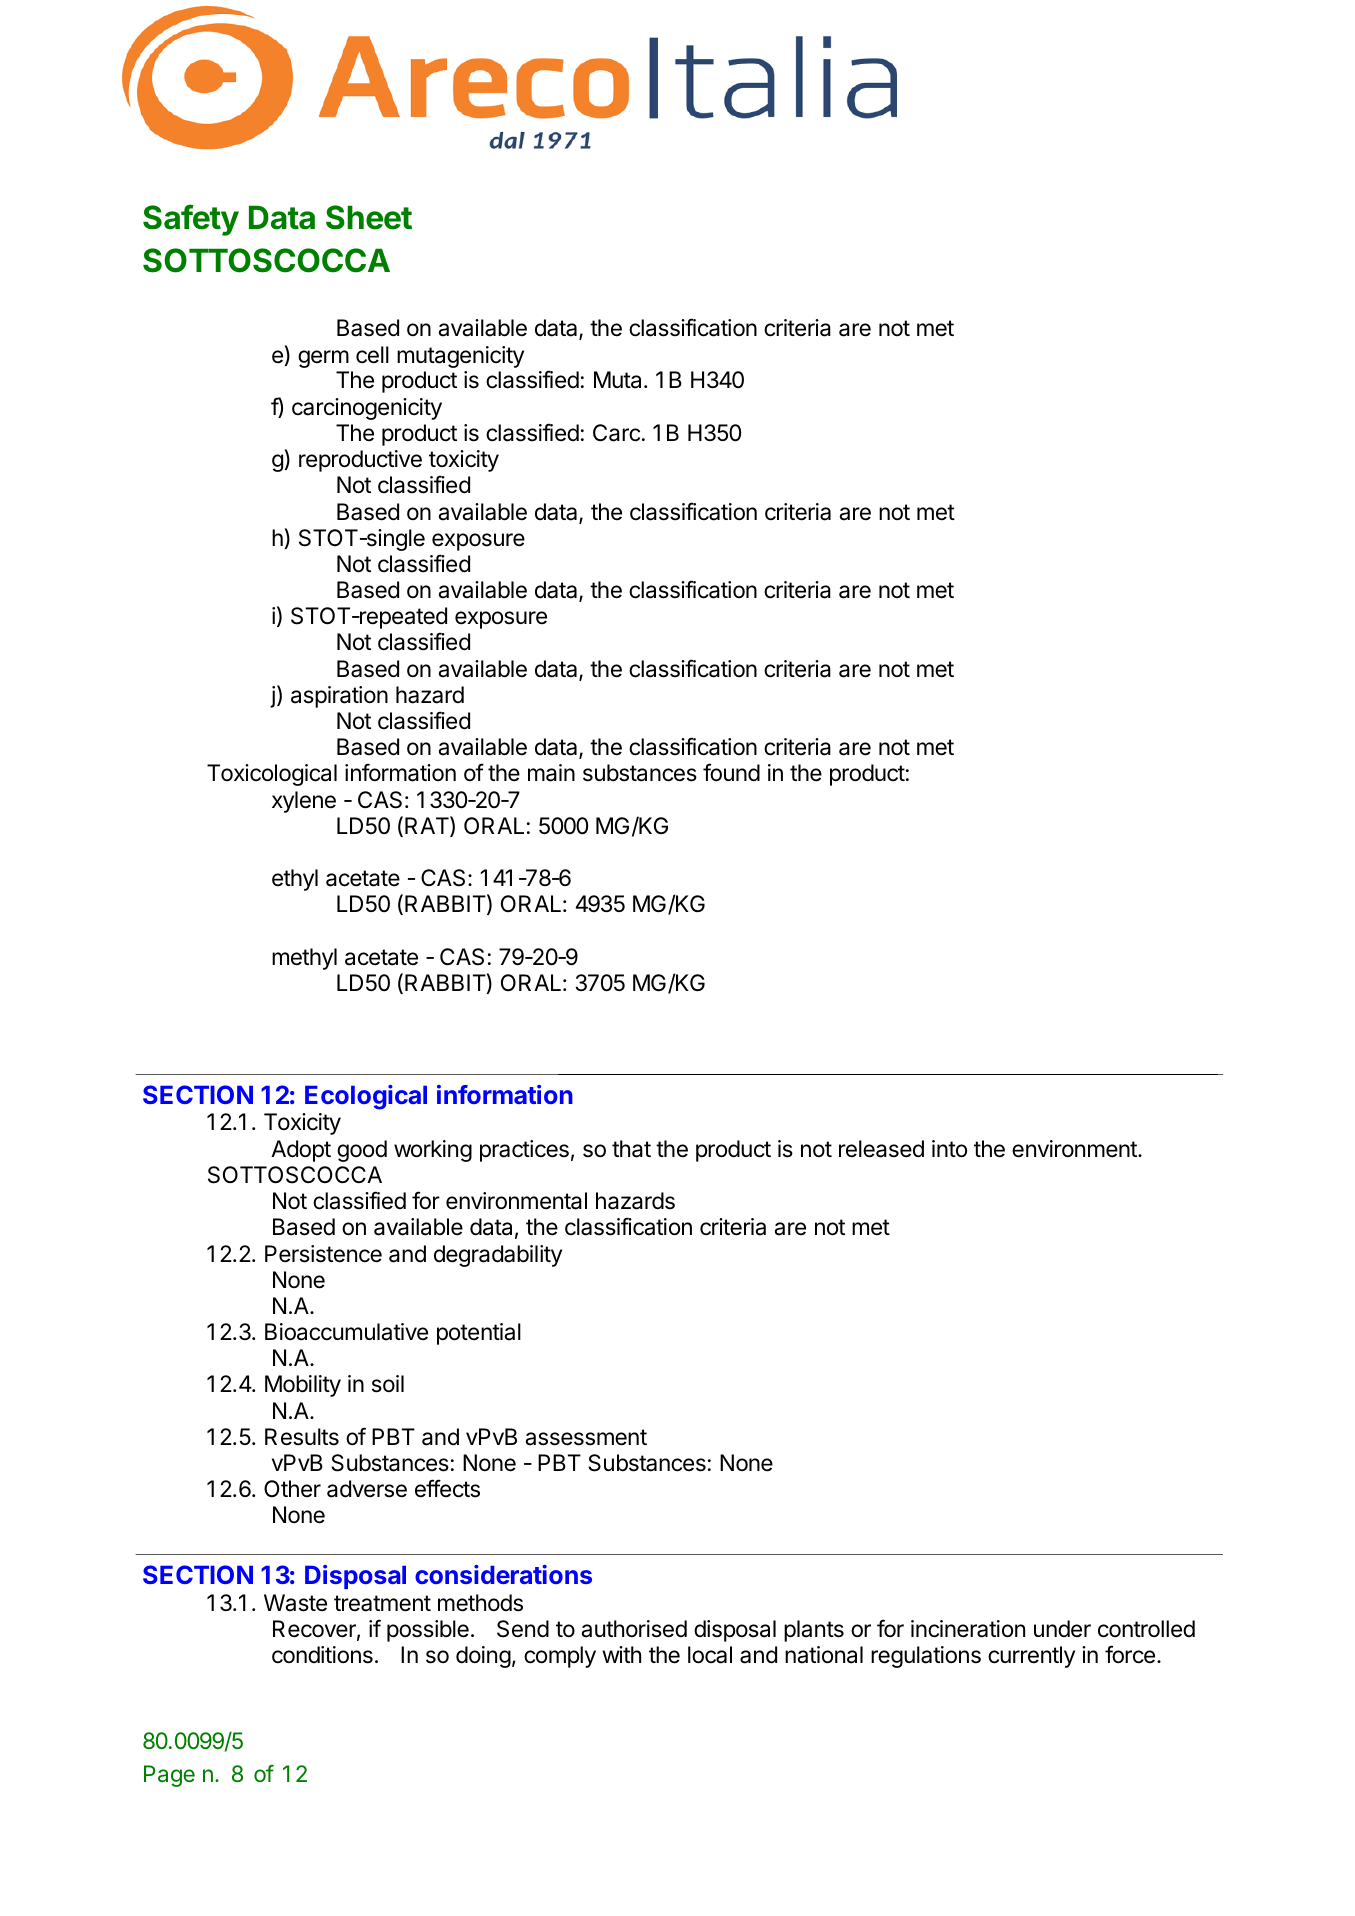  I want to click on Persistence, so click(323, 1254).
